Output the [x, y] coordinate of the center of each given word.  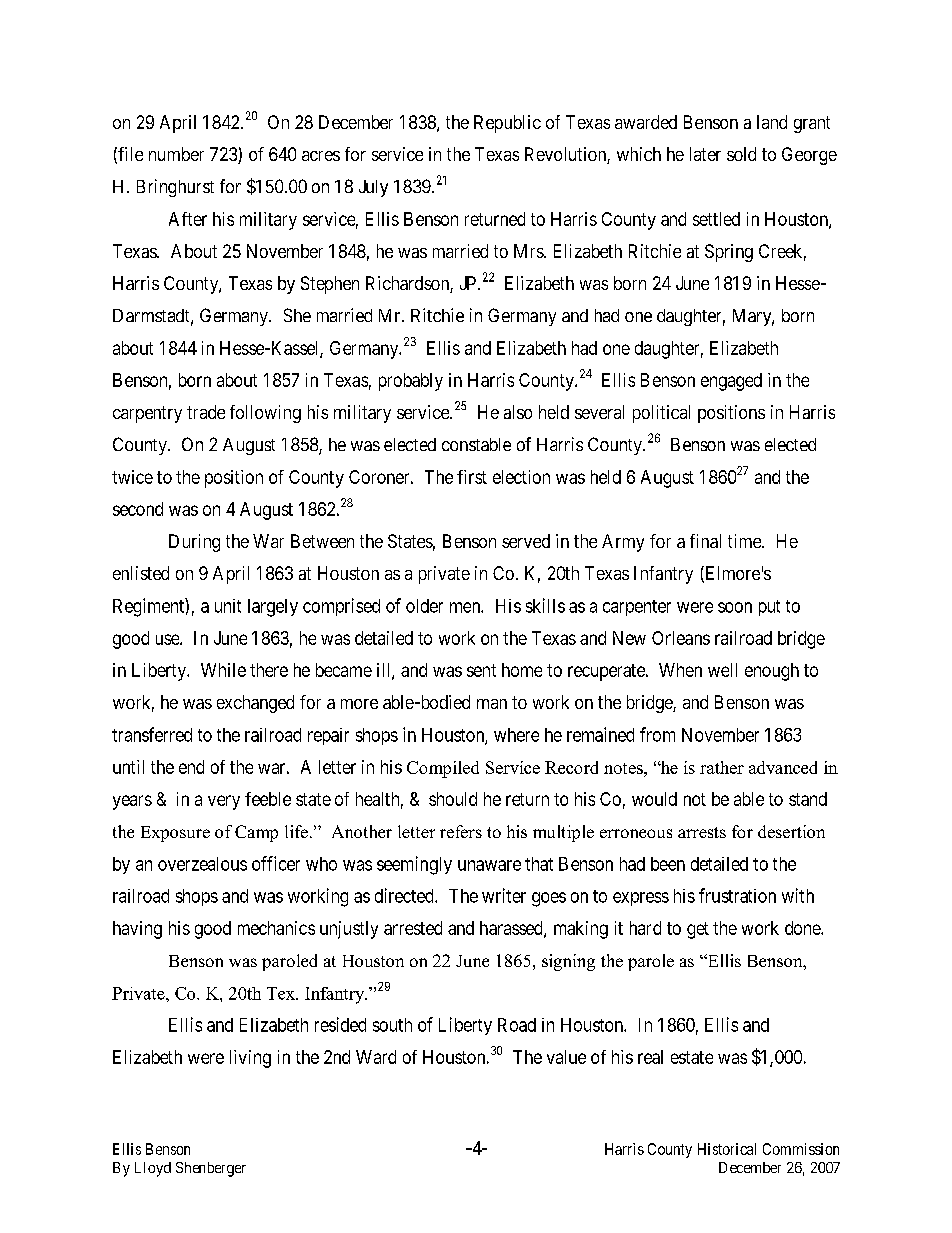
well [722, 670]
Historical [727, 1149]
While [223, 670]
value [566, 1057]
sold [741, 154]
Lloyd [153, 1169]
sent [481, 670]
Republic [507, 124]
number [176, 154]
